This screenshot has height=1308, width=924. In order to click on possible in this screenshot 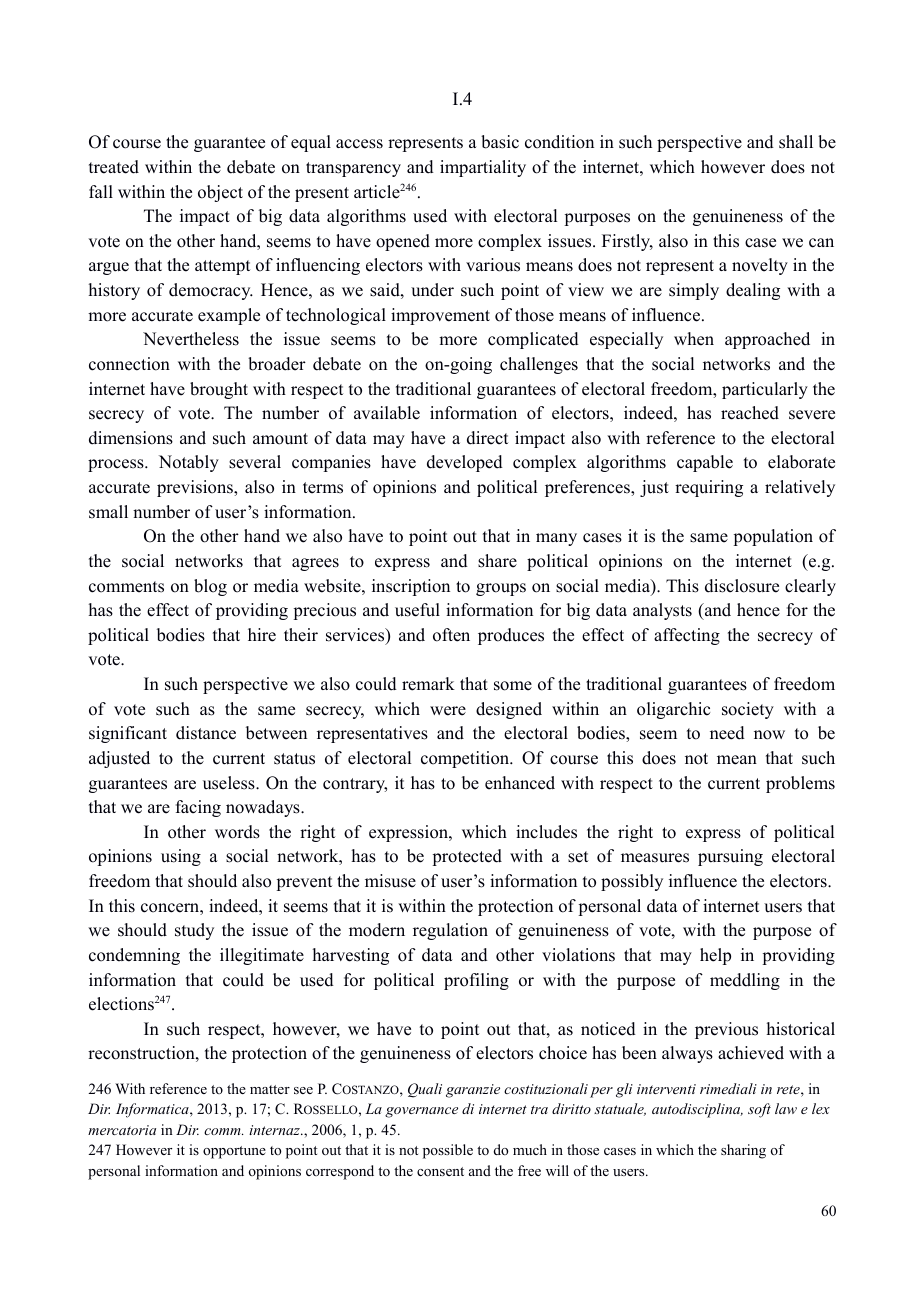, I will do `click(448, 1151)`.
